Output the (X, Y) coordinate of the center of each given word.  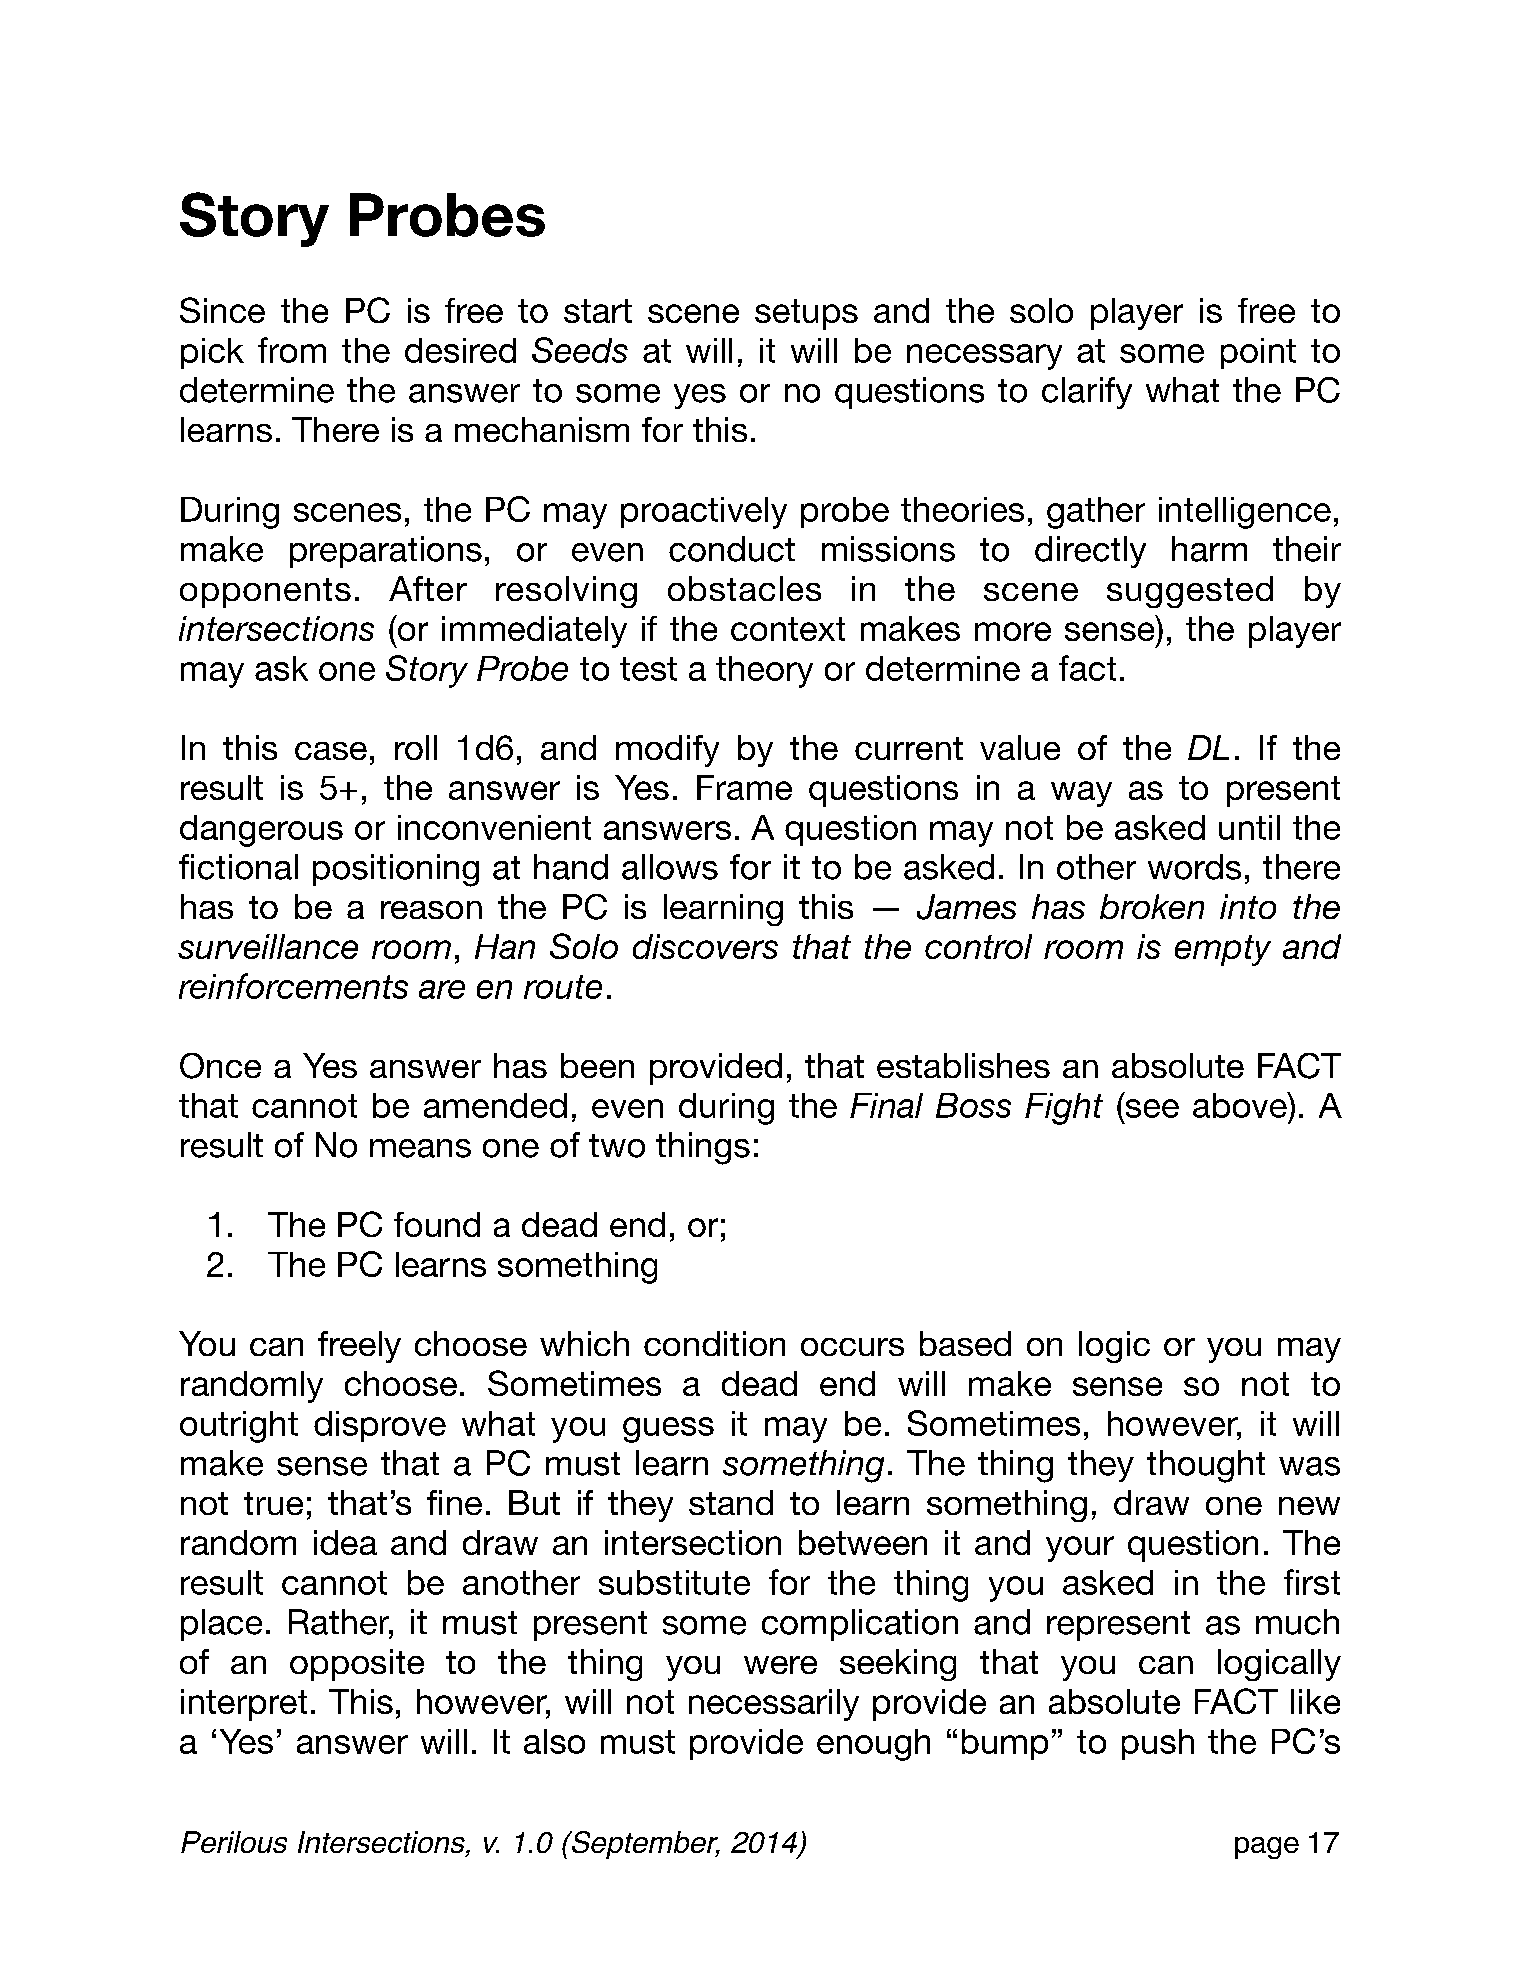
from (292, 350)
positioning (396, 870)
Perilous (234, 1842)
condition (714, 1343)
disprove (380, 1426)
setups (806, 314)
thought (1206, 1466)
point (1258, 353)
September (644, 1845)
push (1158, 1744)
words (1194, 867)
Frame (744, 787)
